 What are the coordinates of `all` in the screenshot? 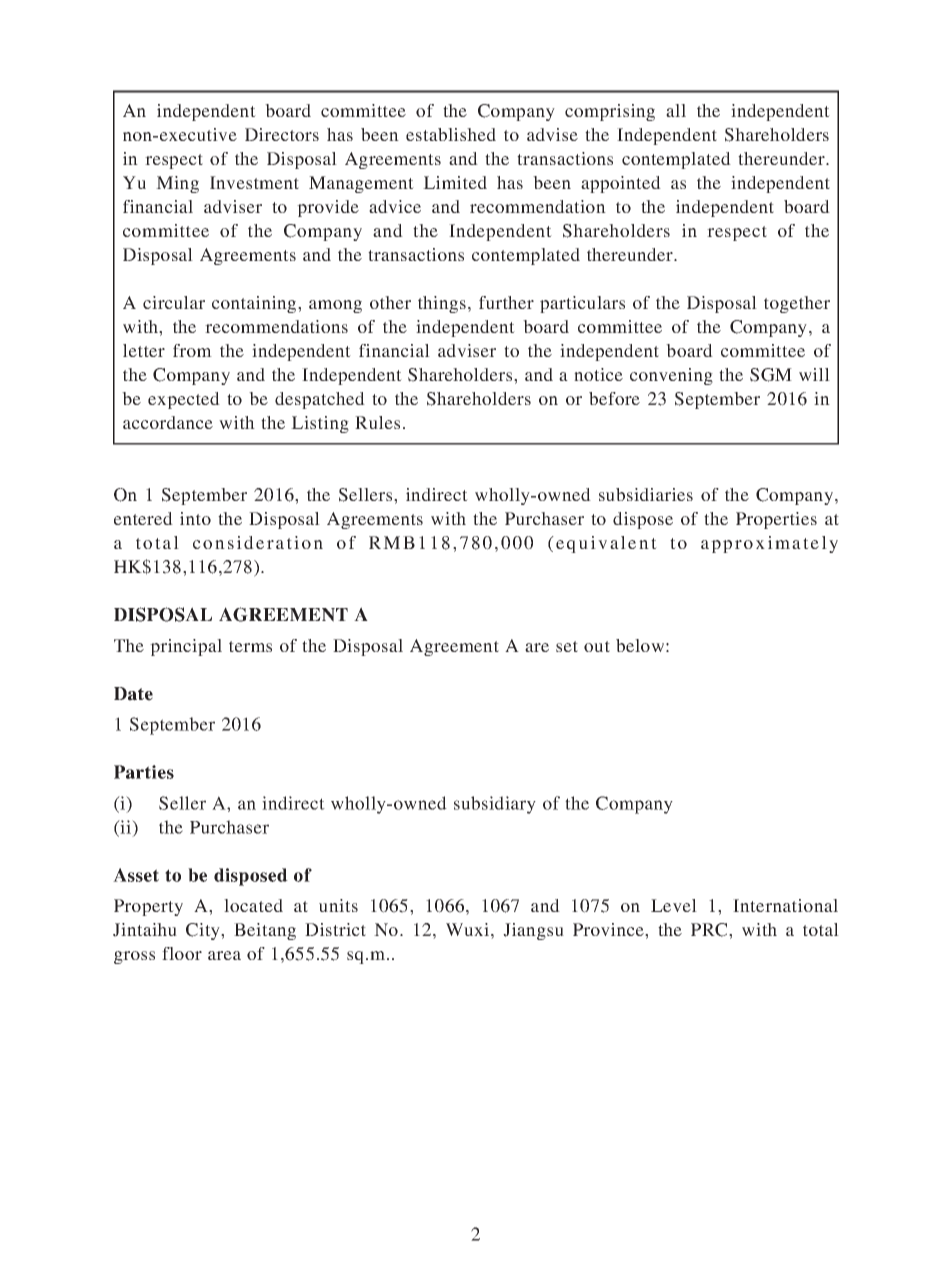 It's located at (676, 110).
